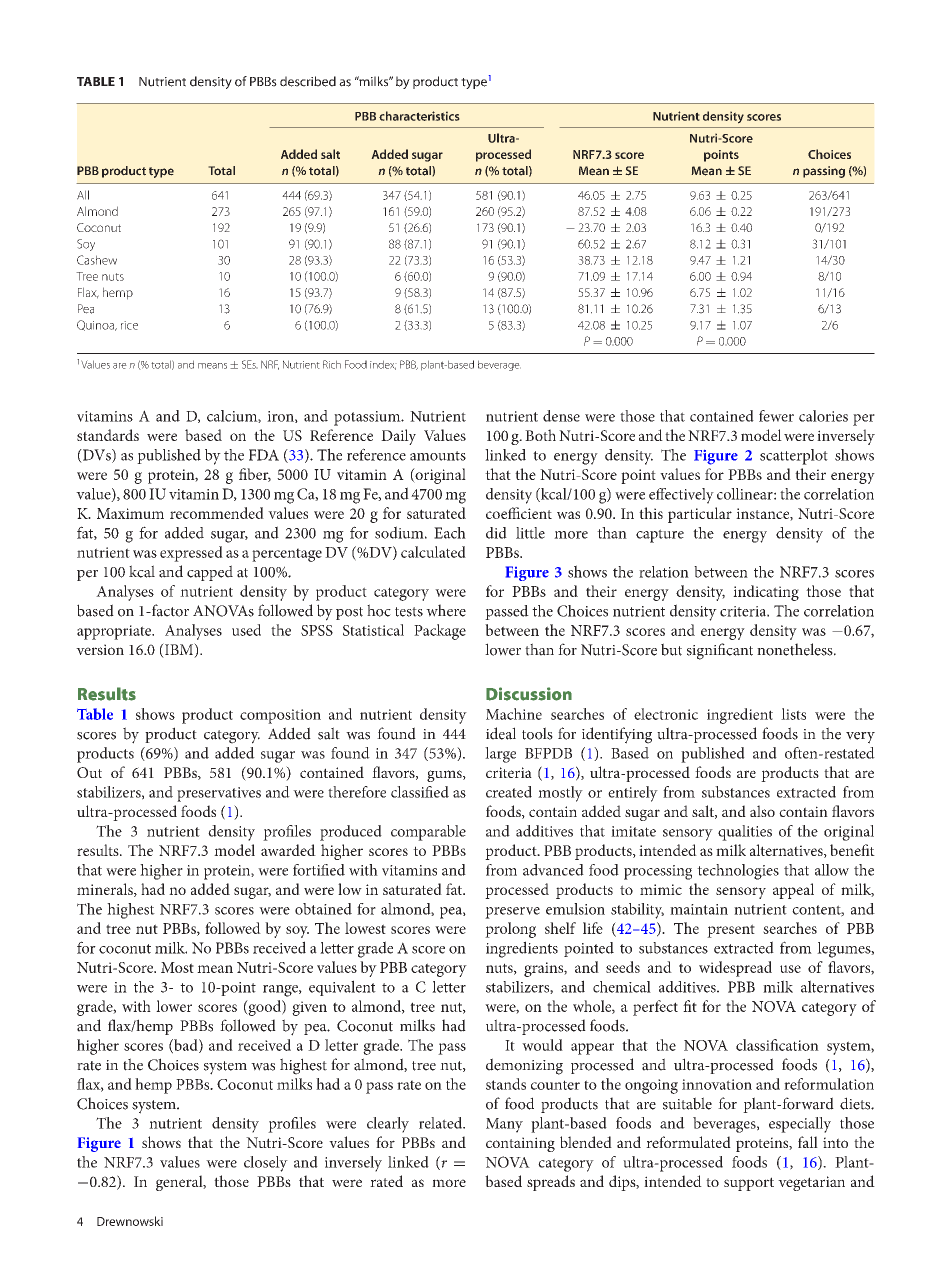  I want to click on characteristics, so click(419, 116).
